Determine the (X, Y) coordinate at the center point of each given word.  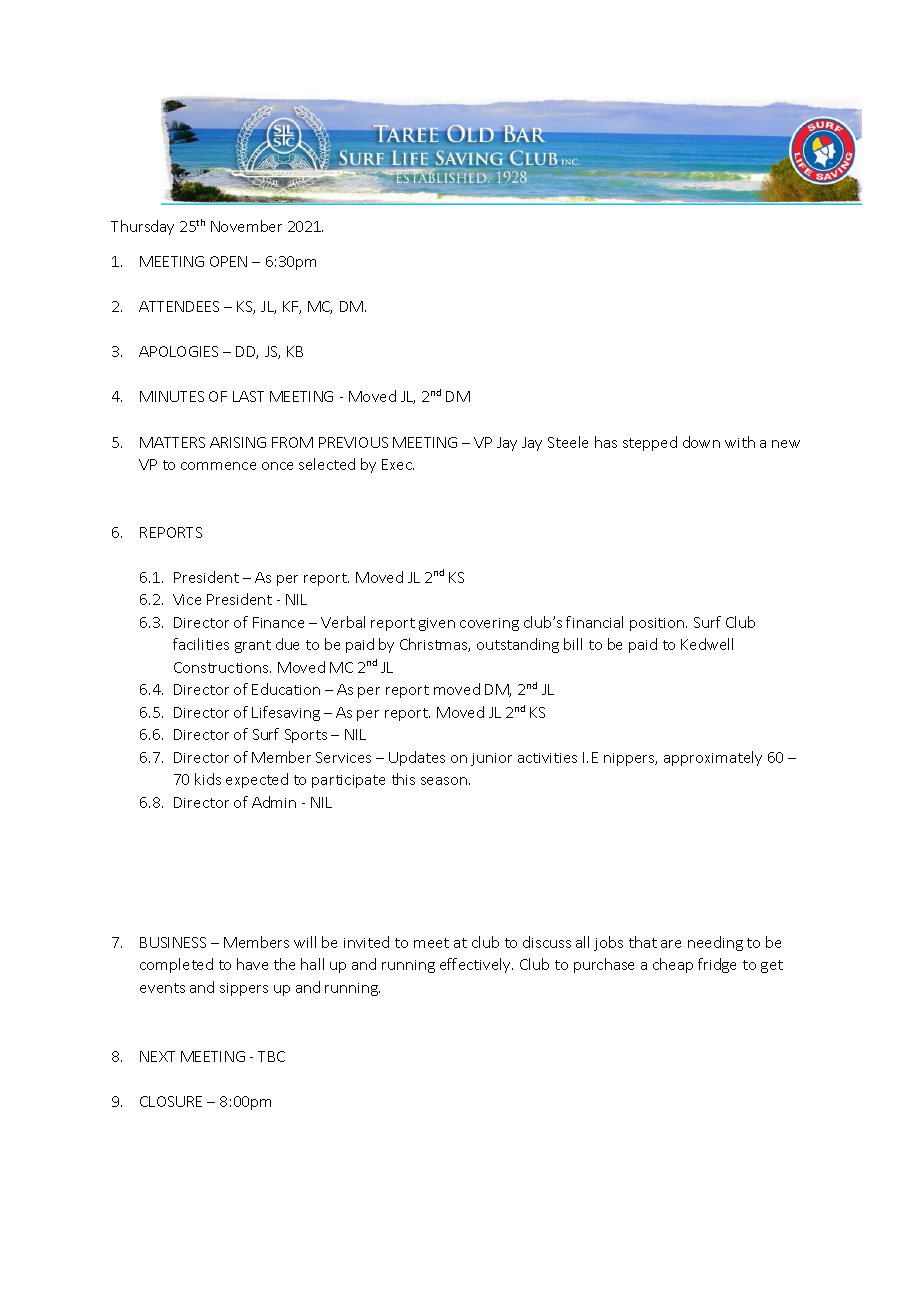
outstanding (518, 645)
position (658, 624)
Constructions (222, 667)
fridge (717, 965)
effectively (476, 965)
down (701, 442)
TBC (271, 1056)
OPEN (228, 261)
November (246, 226)
